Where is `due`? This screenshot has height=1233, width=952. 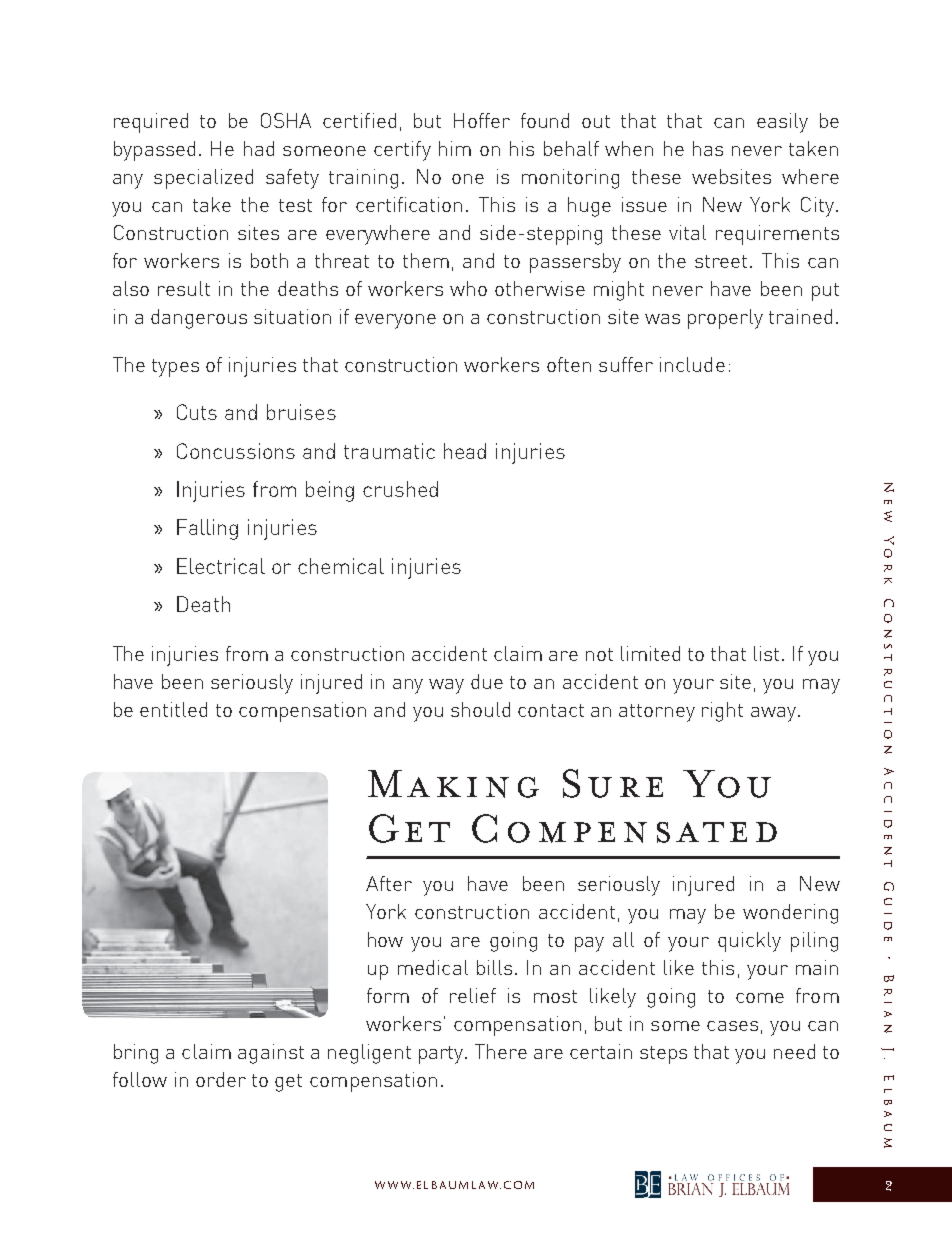
due is located at coordinates (487, 681).
